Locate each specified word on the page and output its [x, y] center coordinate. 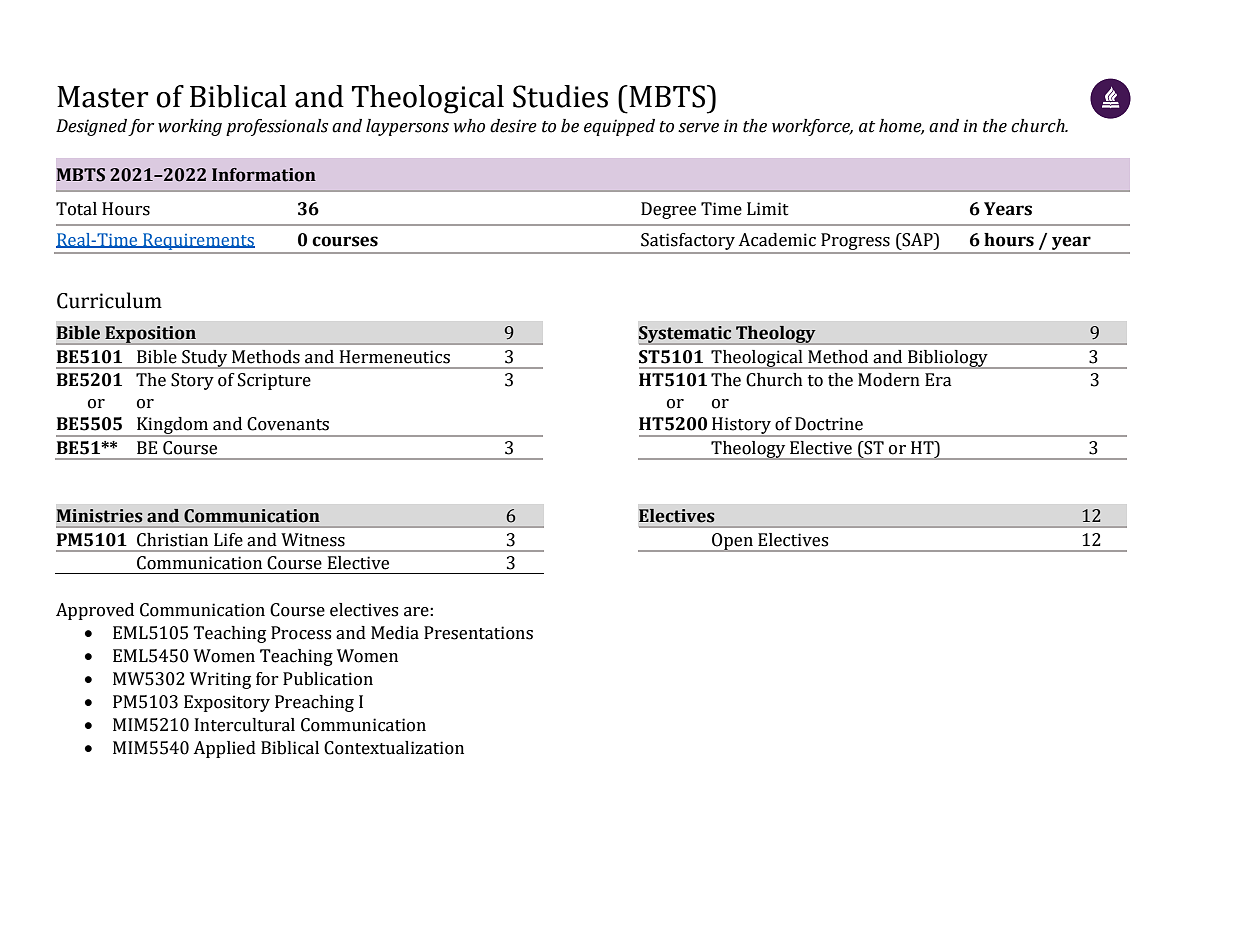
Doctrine [829, 424]
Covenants [288, 424]
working [190, 127]
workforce [812, 127]
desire [513, 126]
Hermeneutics [395, 357]
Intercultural [245, 725]
